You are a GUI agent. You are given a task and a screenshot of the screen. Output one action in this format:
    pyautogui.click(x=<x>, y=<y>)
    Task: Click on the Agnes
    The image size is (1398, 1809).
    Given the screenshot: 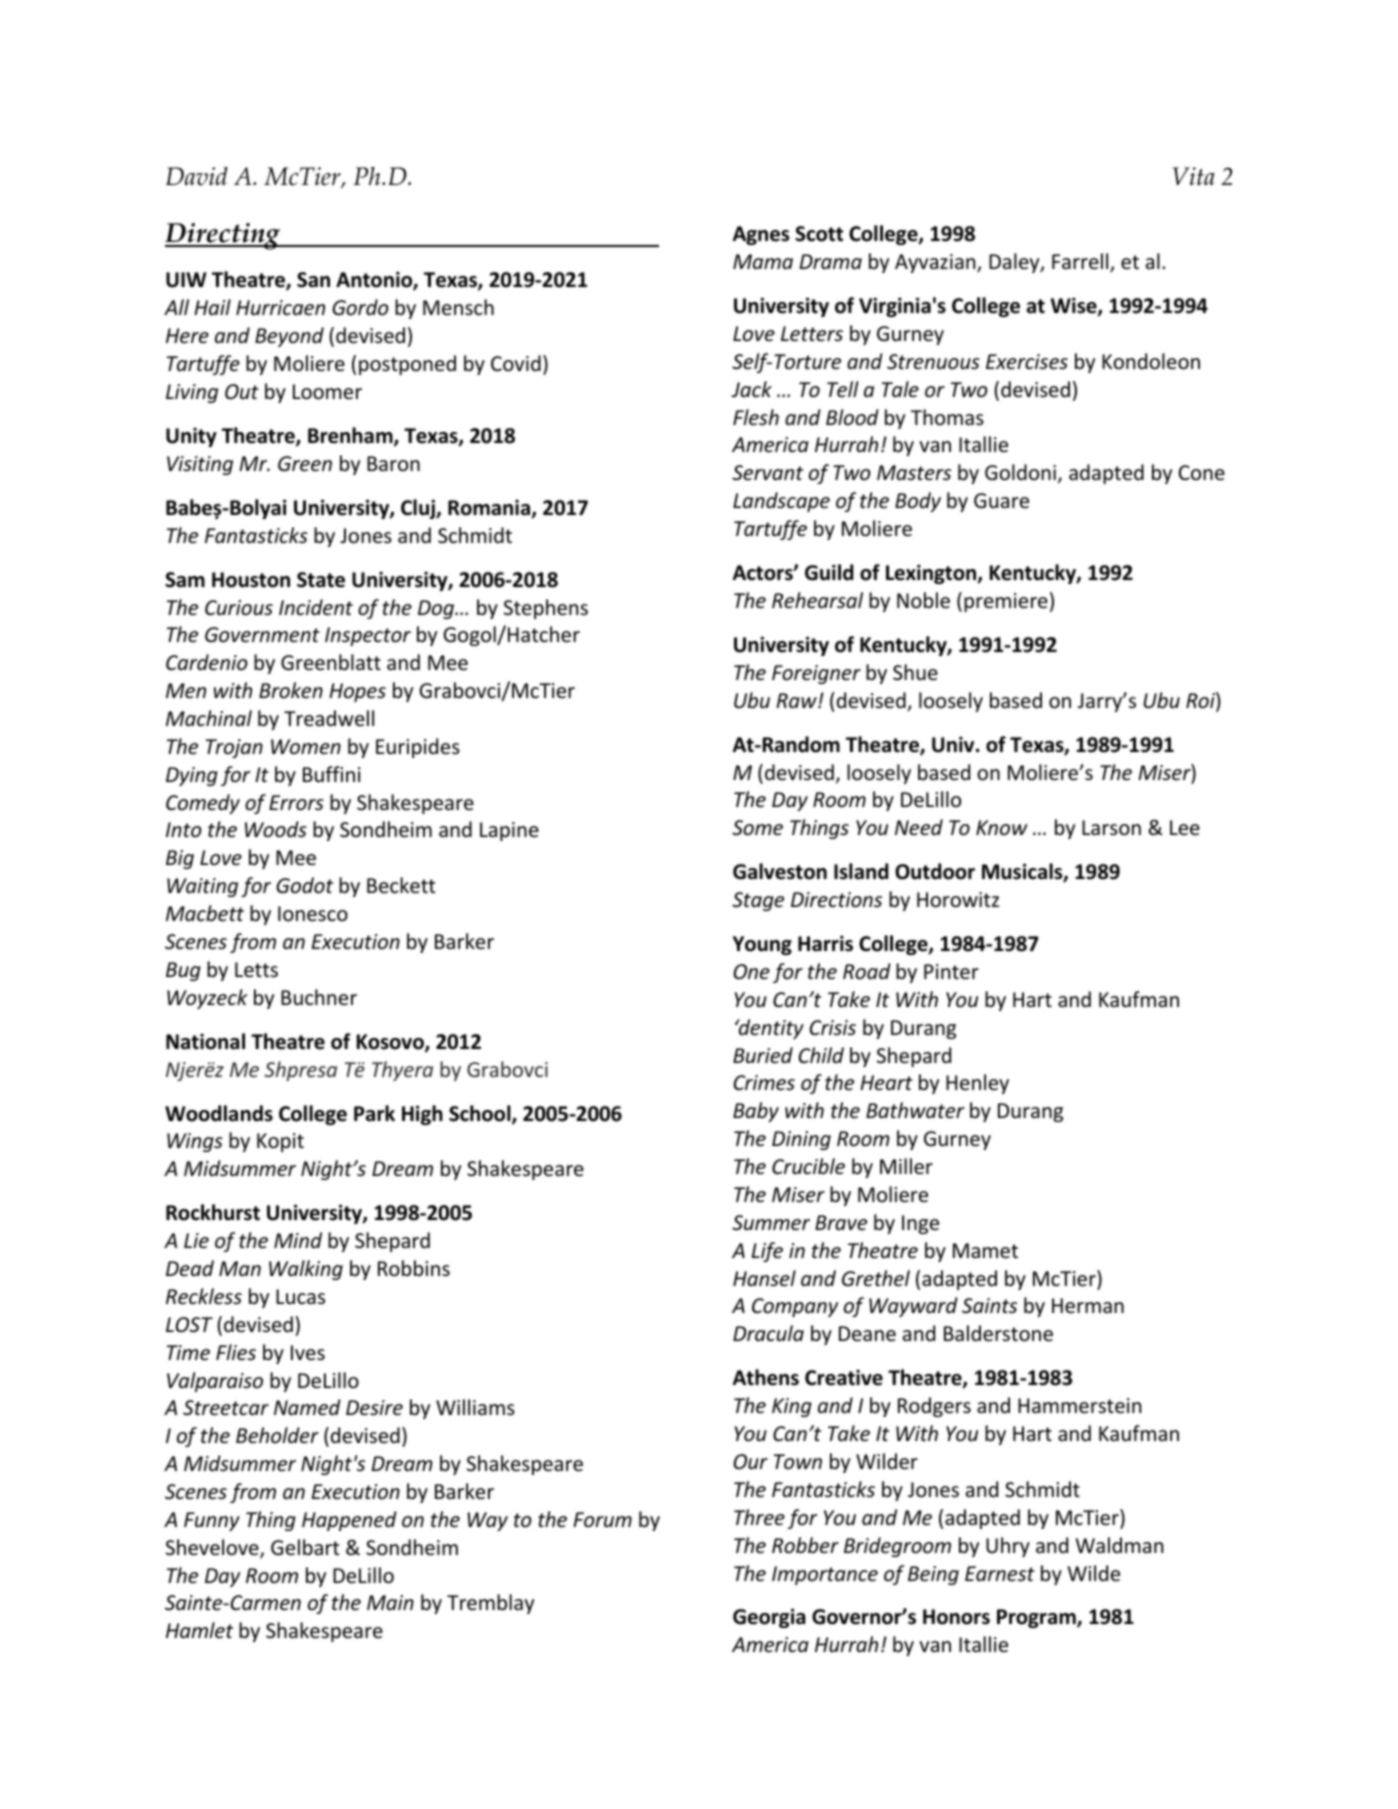 What is the action you would take?
    pyautogui.click(x=761, y=235)
